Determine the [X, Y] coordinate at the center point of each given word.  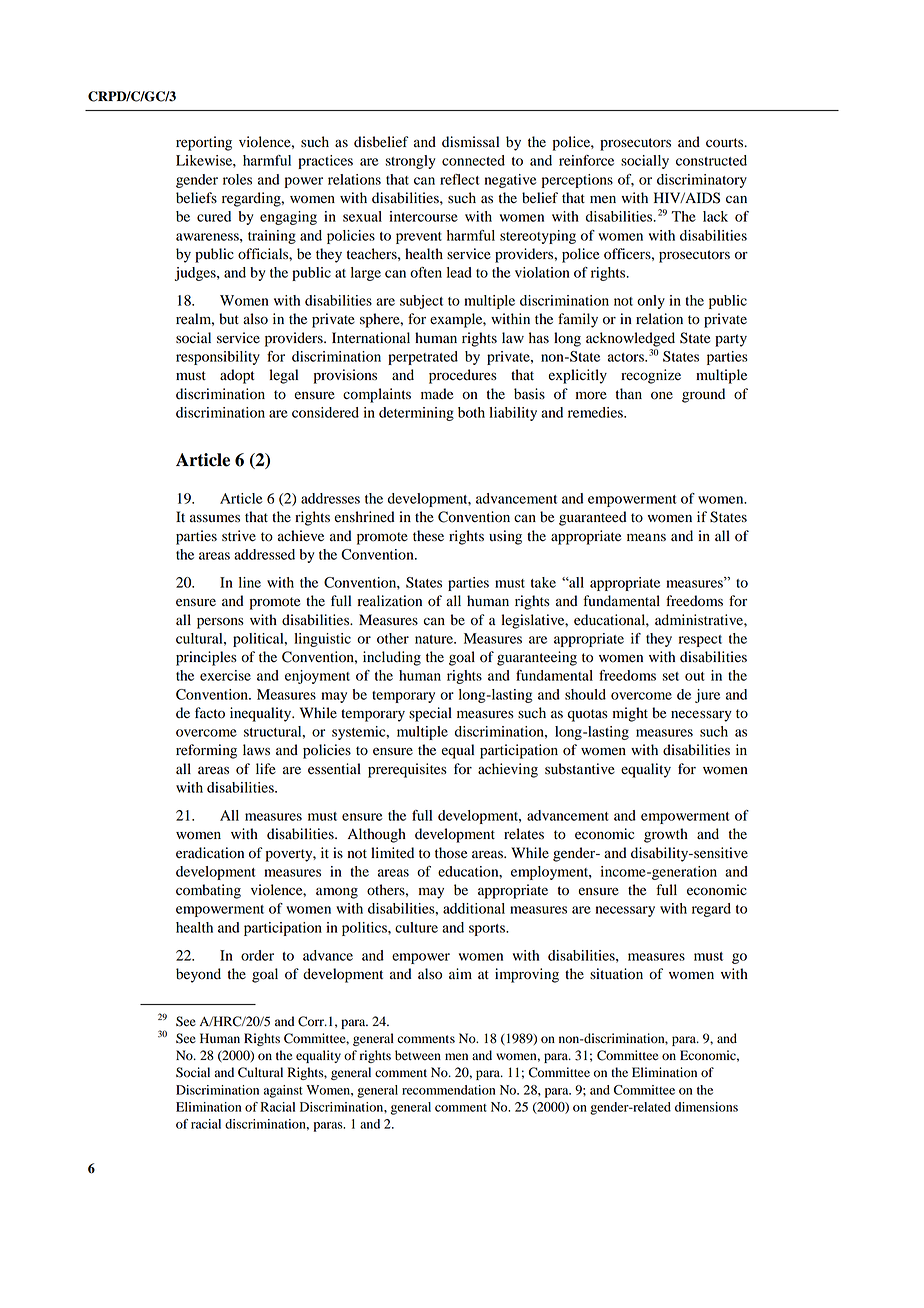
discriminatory [702, 181]
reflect [460, 179]
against [283, 1091]
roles [237, 179]
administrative [700, 620]
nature [435, 639]
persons [220, 623]
